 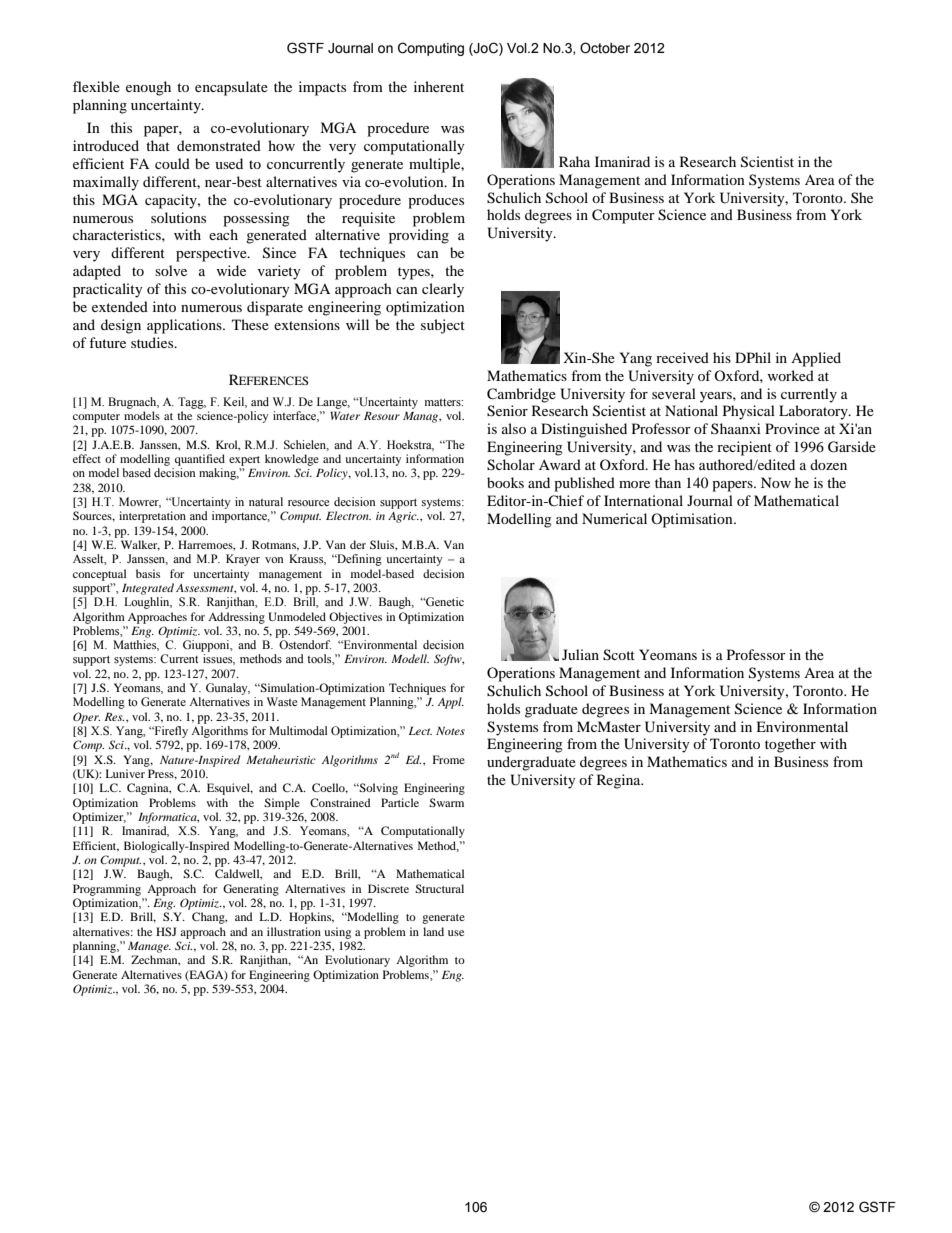 What do you see at coordinates (439, 888) in the screenshot?
I see `Structural` at bounding box center [439, 888].
